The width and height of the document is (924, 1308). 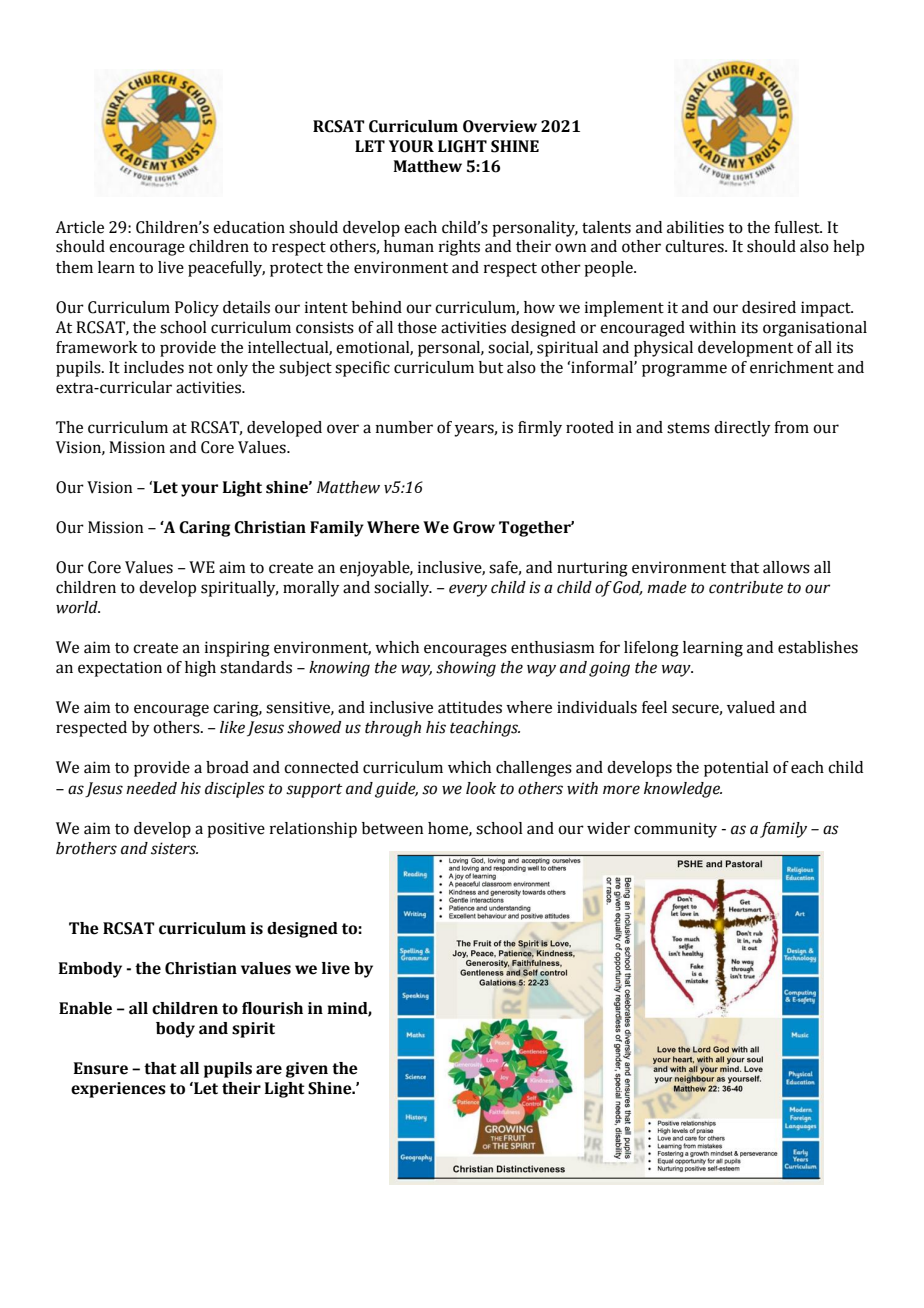 What do you see at coordinates (101, 1068) in the document?
I see `Ensure` at bounding box center [101, 1068].
